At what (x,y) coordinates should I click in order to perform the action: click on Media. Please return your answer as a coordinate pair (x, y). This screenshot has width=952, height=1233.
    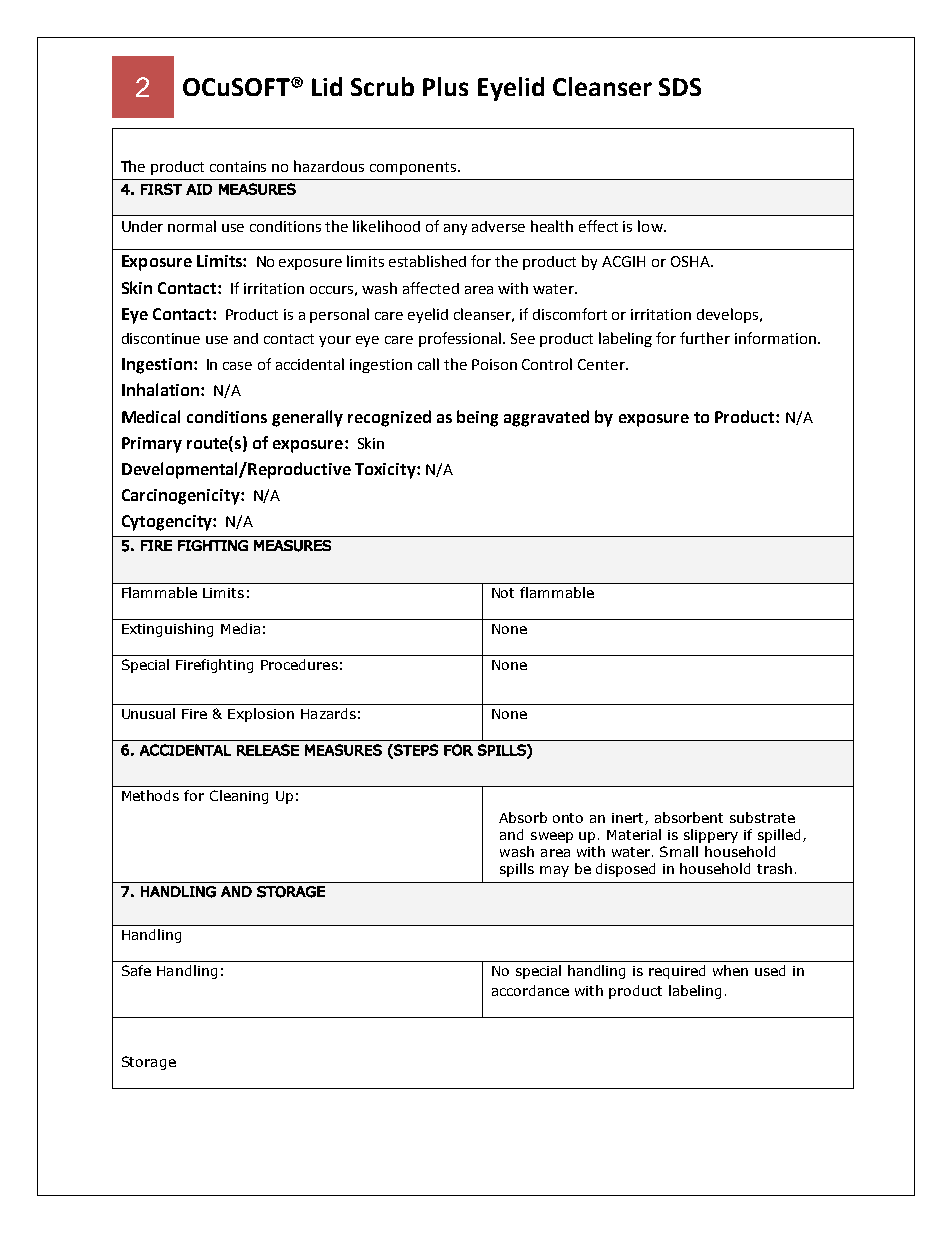
    Looking at the image, I should click on (240, 628).
